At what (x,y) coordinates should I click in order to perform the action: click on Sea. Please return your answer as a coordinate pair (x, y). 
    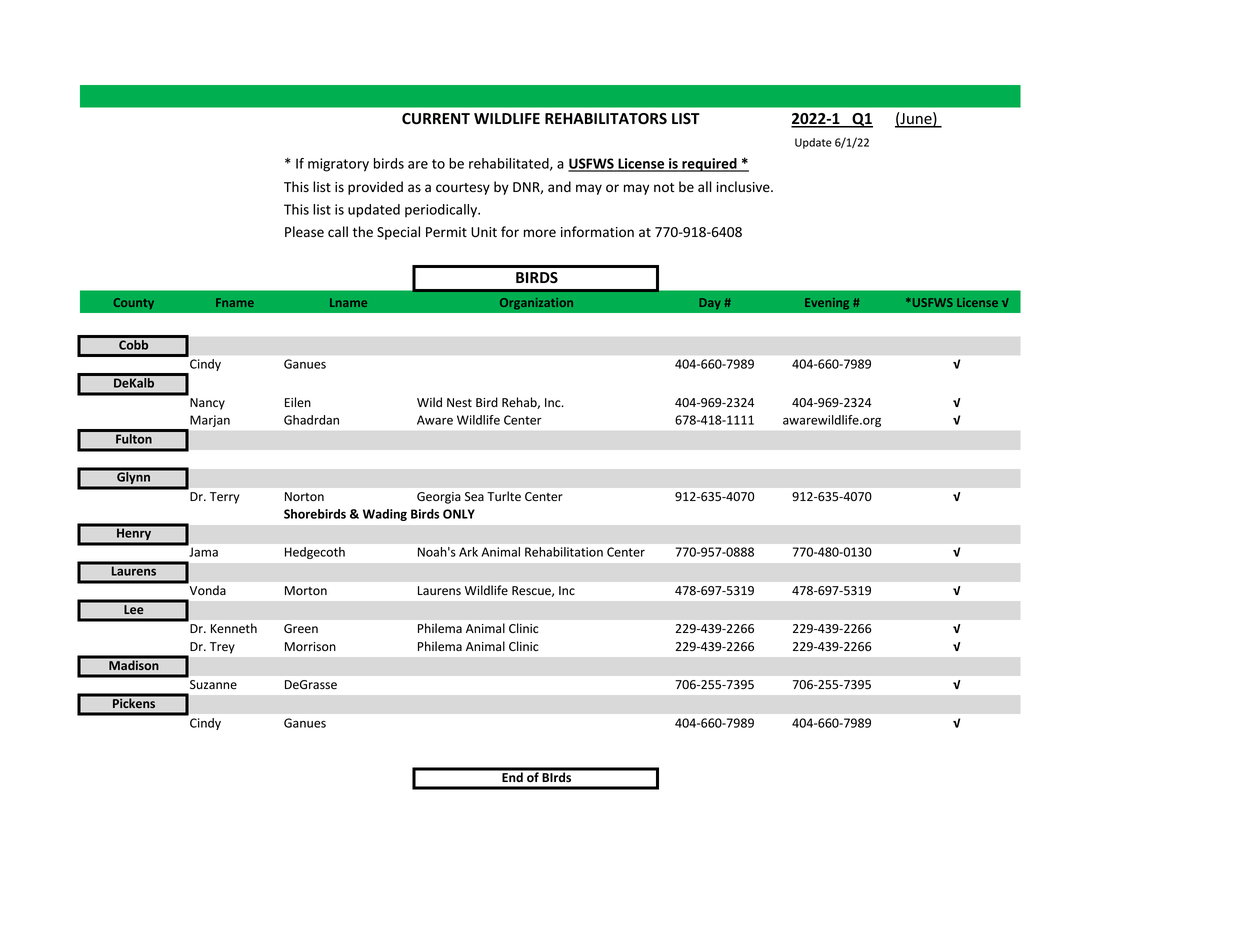
    Looking at the image, I should click on (474, 497).
